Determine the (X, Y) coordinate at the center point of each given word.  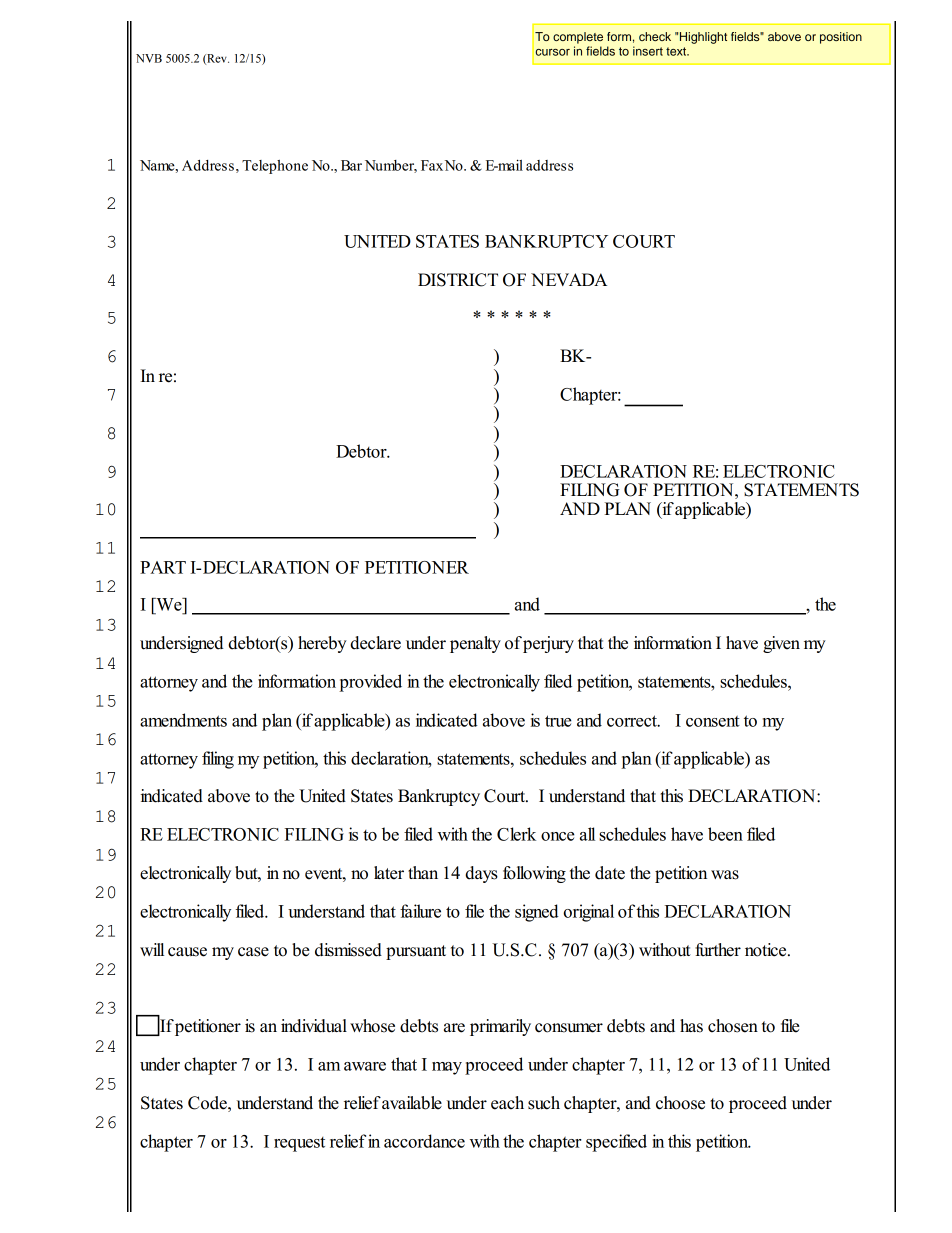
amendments (183, 720)
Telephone (275, 167)
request (299, 1144)
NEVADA (569, 279)
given (781, 644)
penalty (475, 644)
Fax (432, 165)
